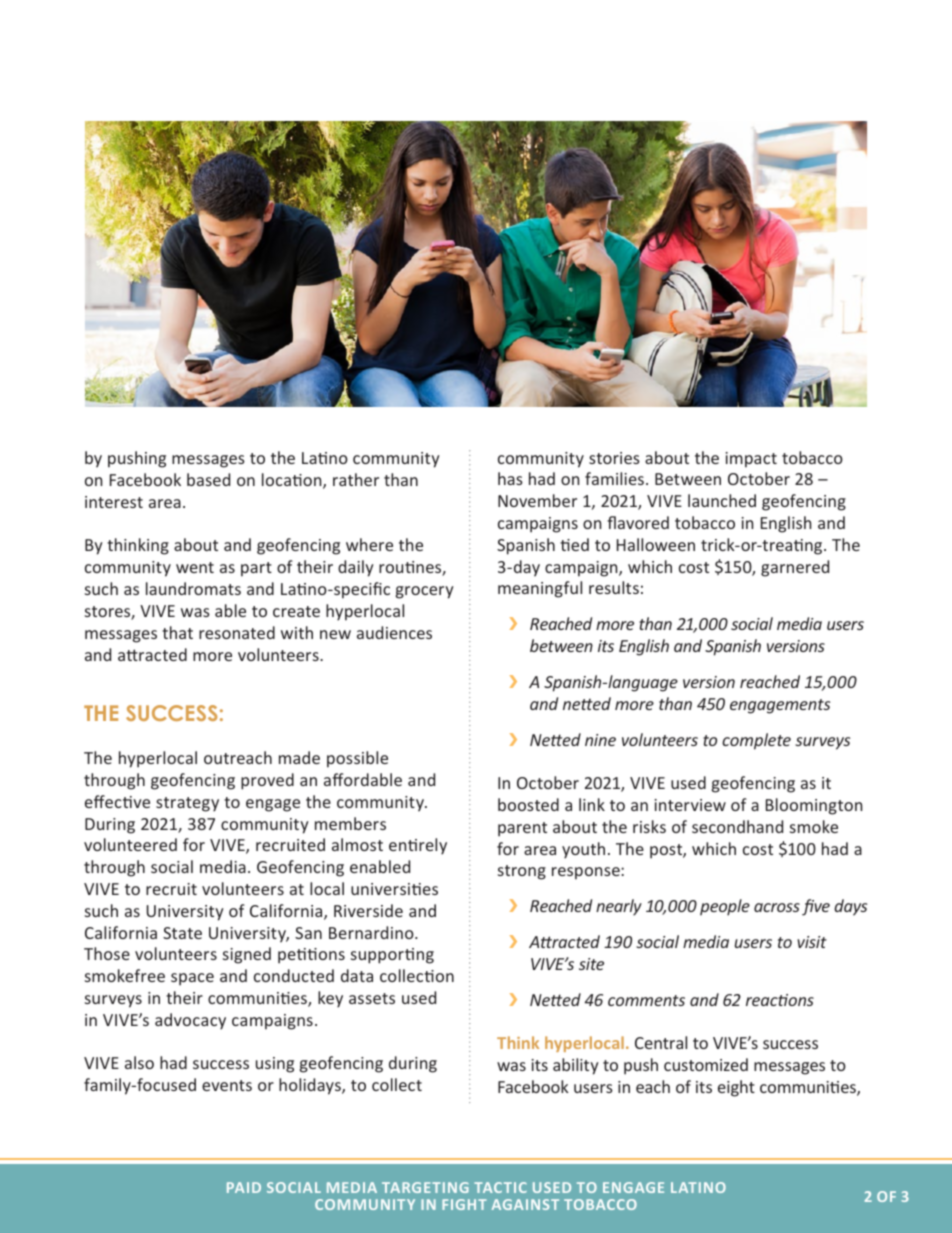 The image size is (952, 1233). What do you see at coordinates (208, 479) in the screenshot?
I see `based` at bounding box center [208, 479].
